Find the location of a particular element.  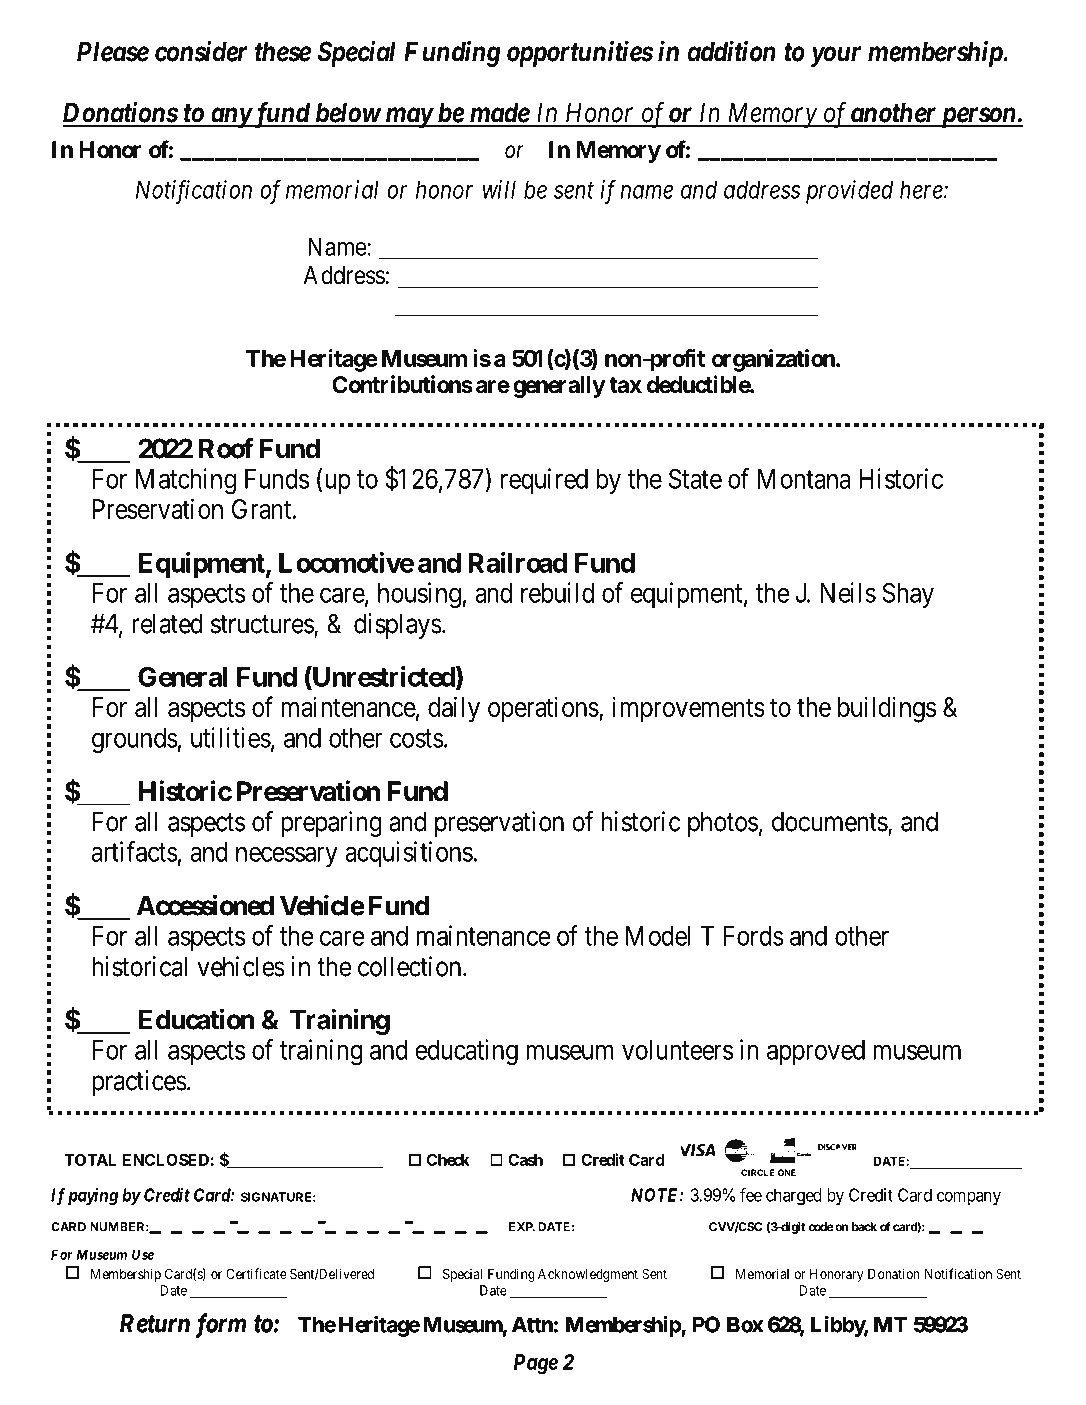

buildings is located at coordinates (887, 709).
